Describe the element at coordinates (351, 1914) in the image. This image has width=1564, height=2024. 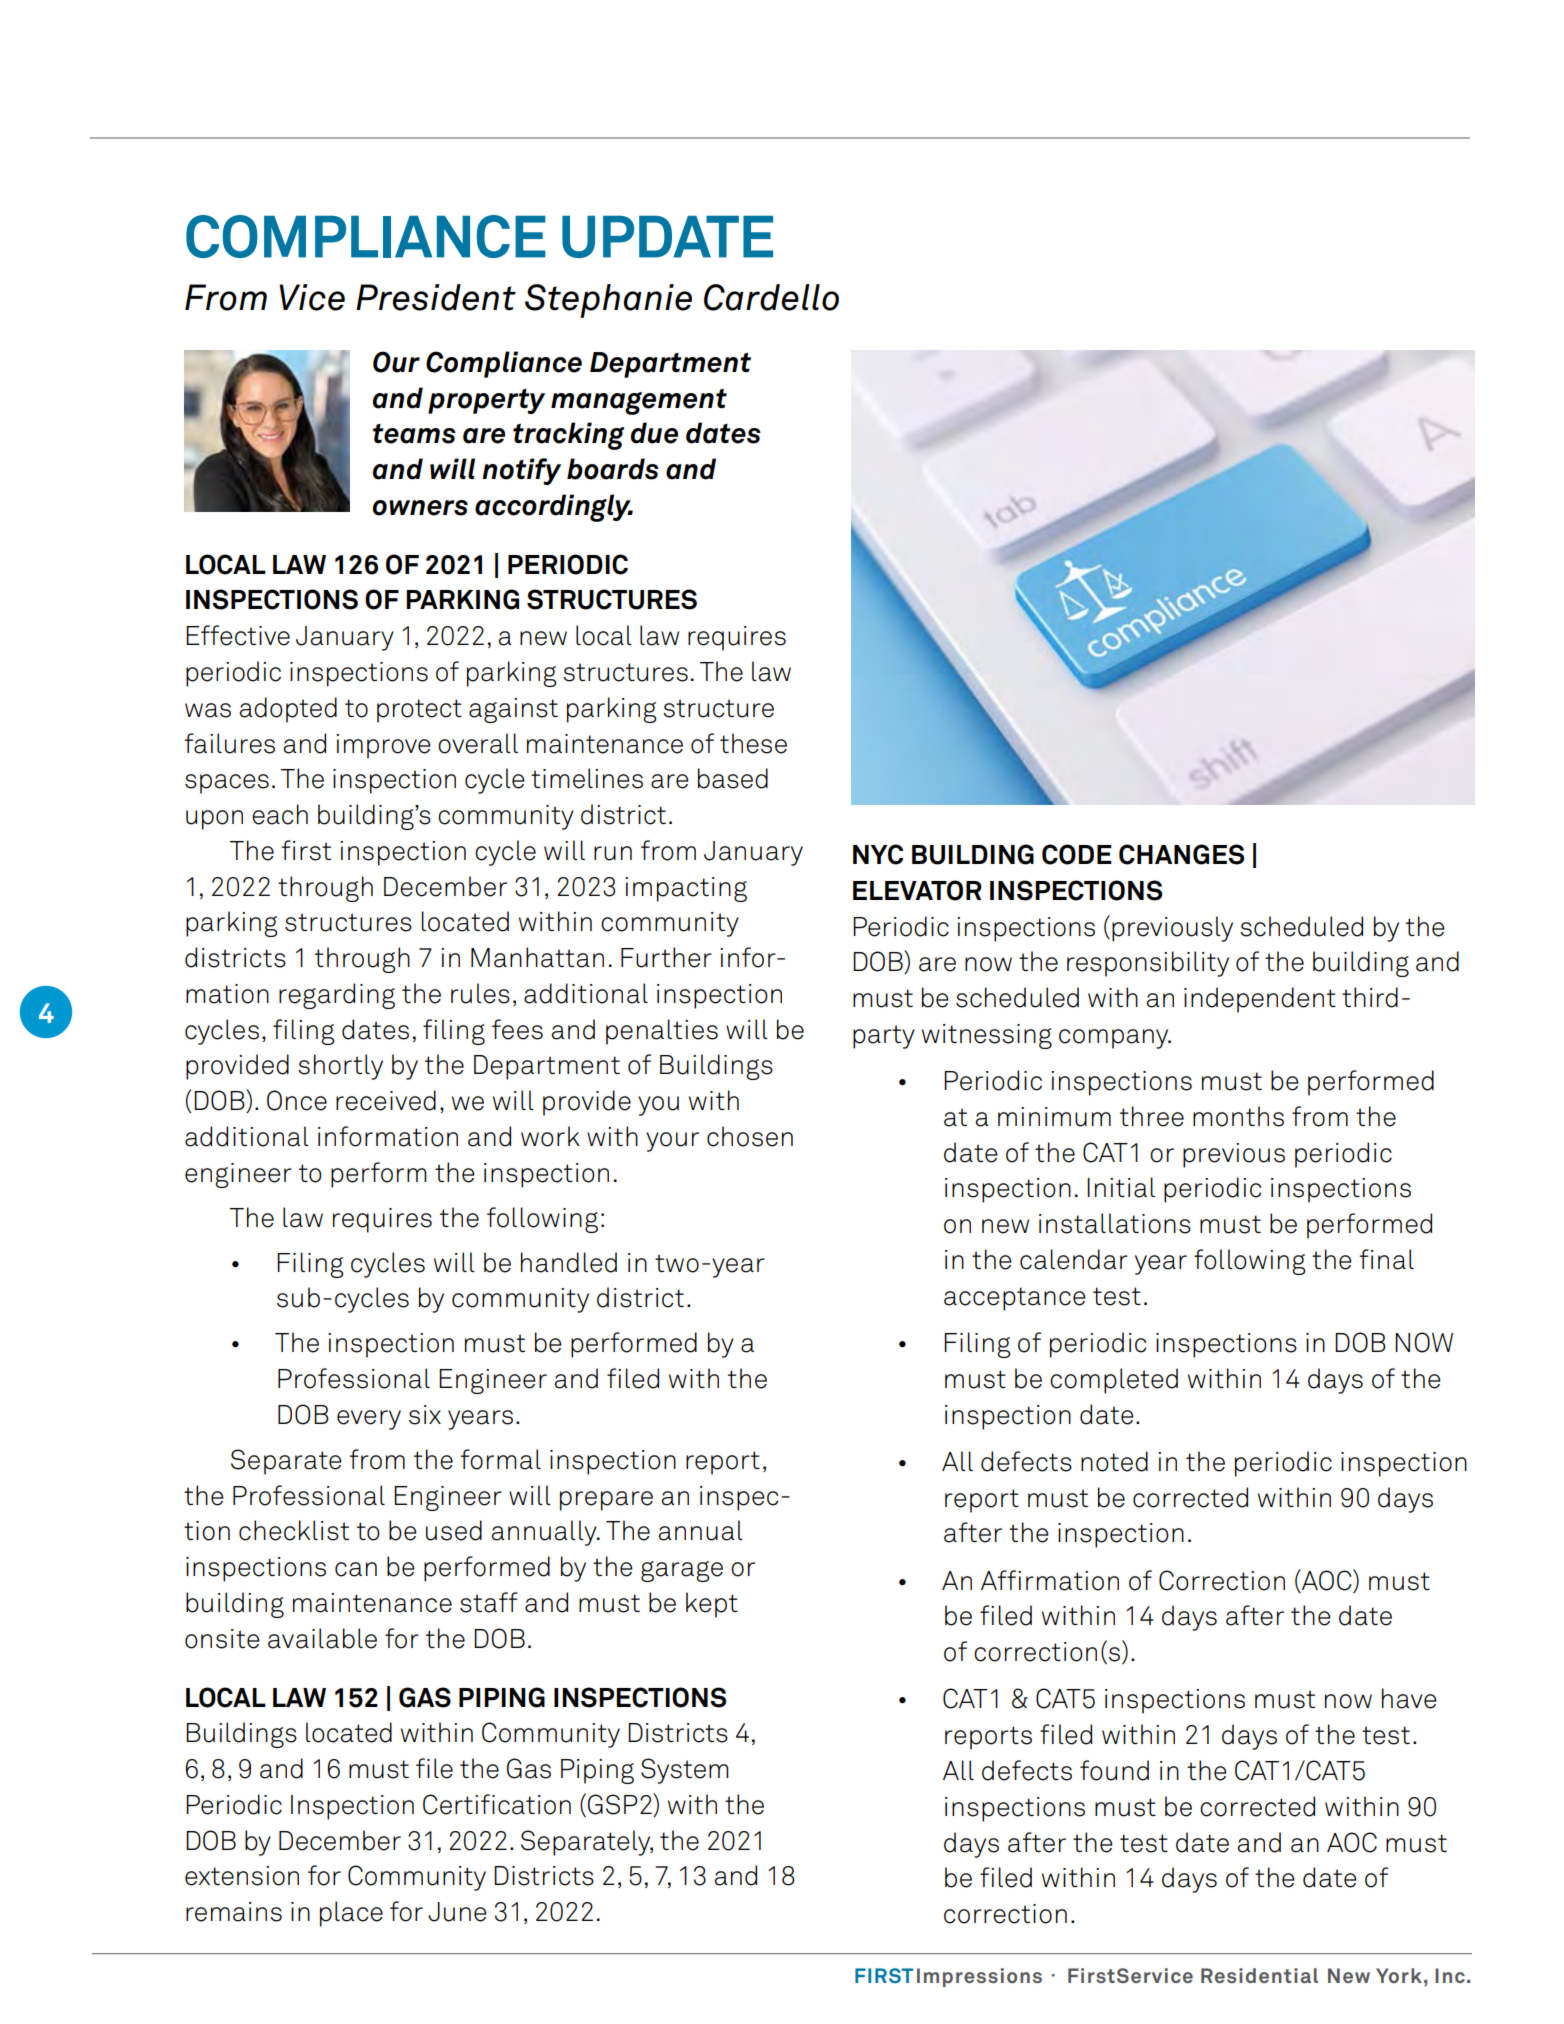
I see `place` at that location.
